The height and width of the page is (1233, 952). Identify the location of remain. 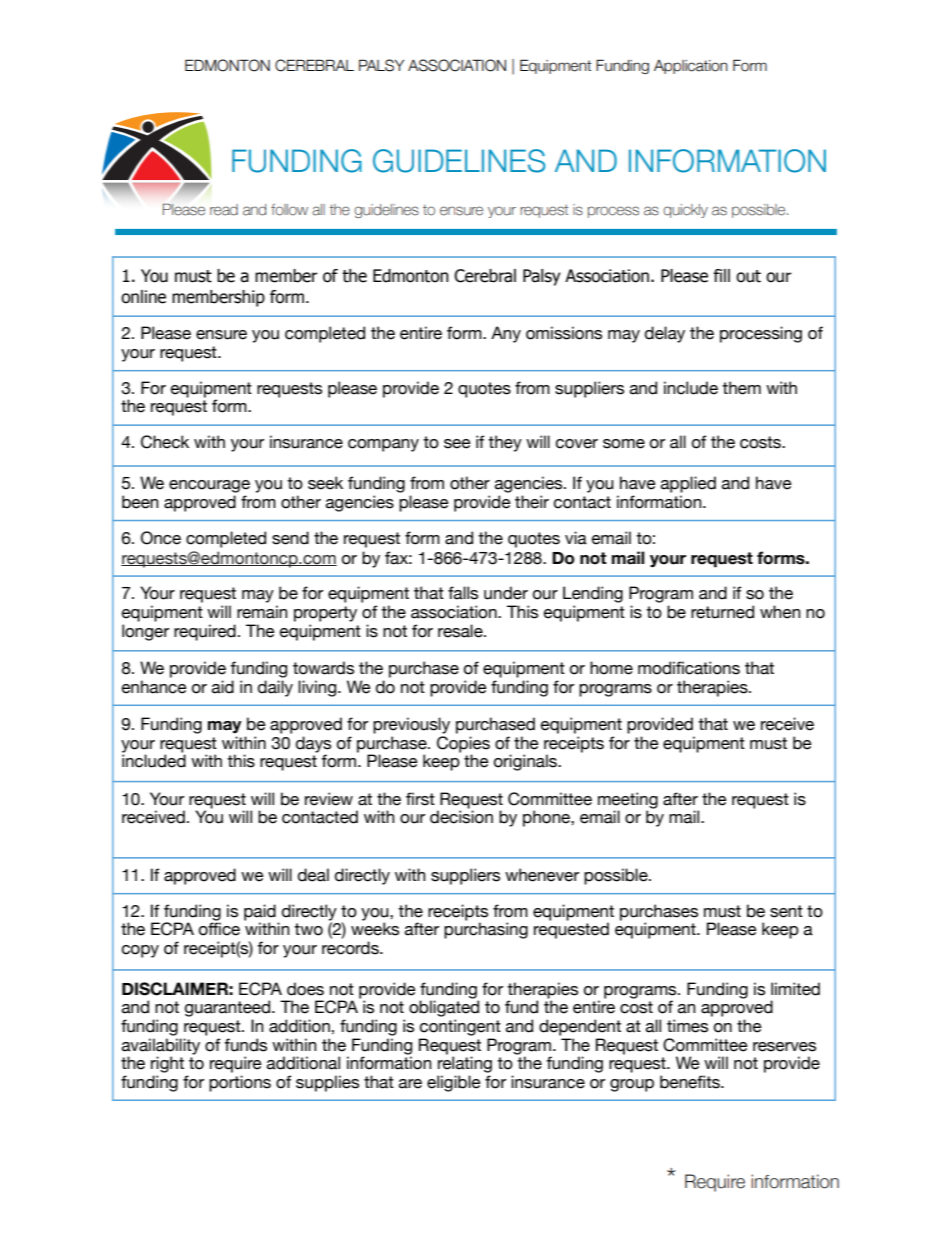
(262, 612).
